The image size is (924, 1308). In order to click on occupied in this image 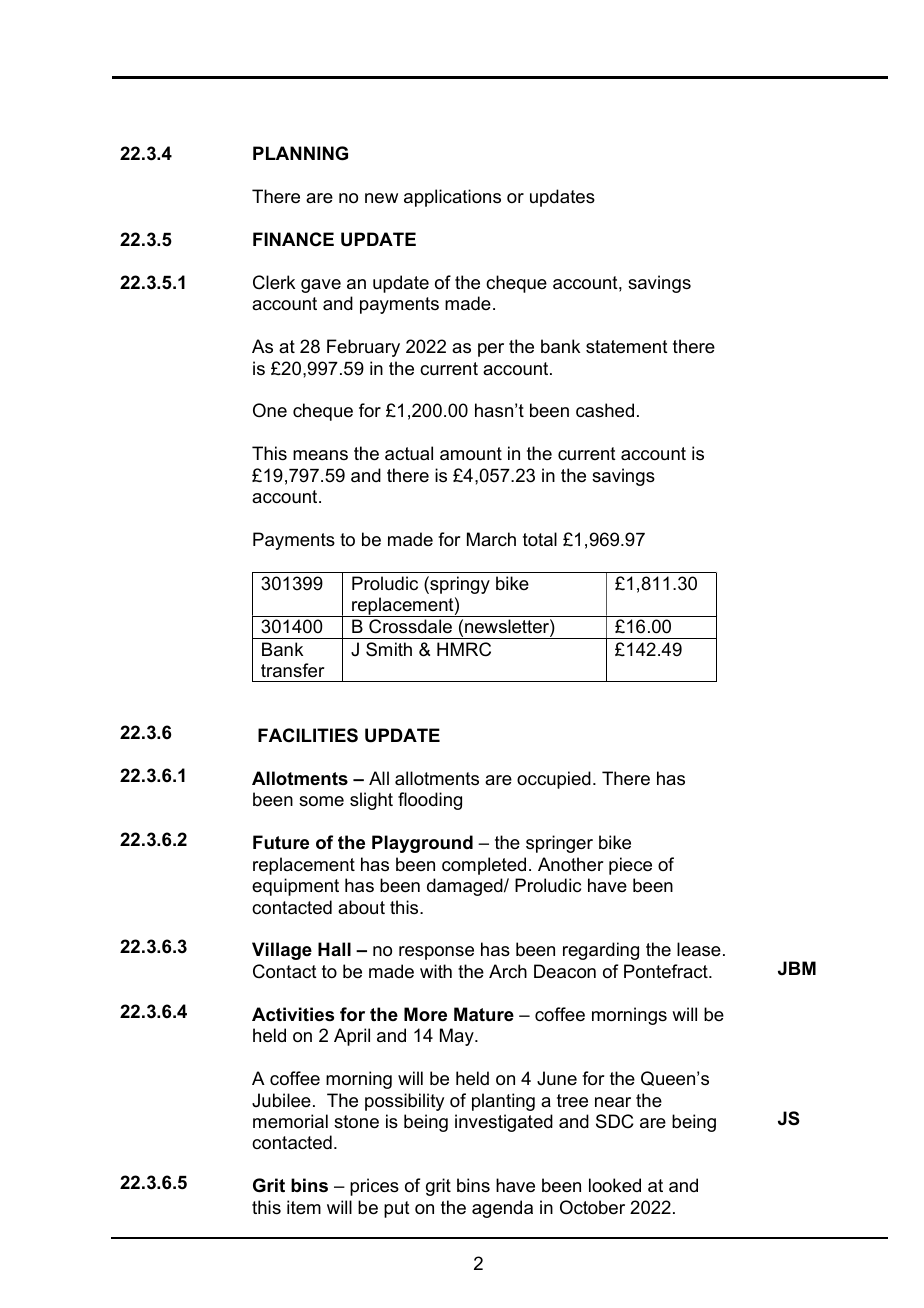, I will do `click(554, 780)`.
